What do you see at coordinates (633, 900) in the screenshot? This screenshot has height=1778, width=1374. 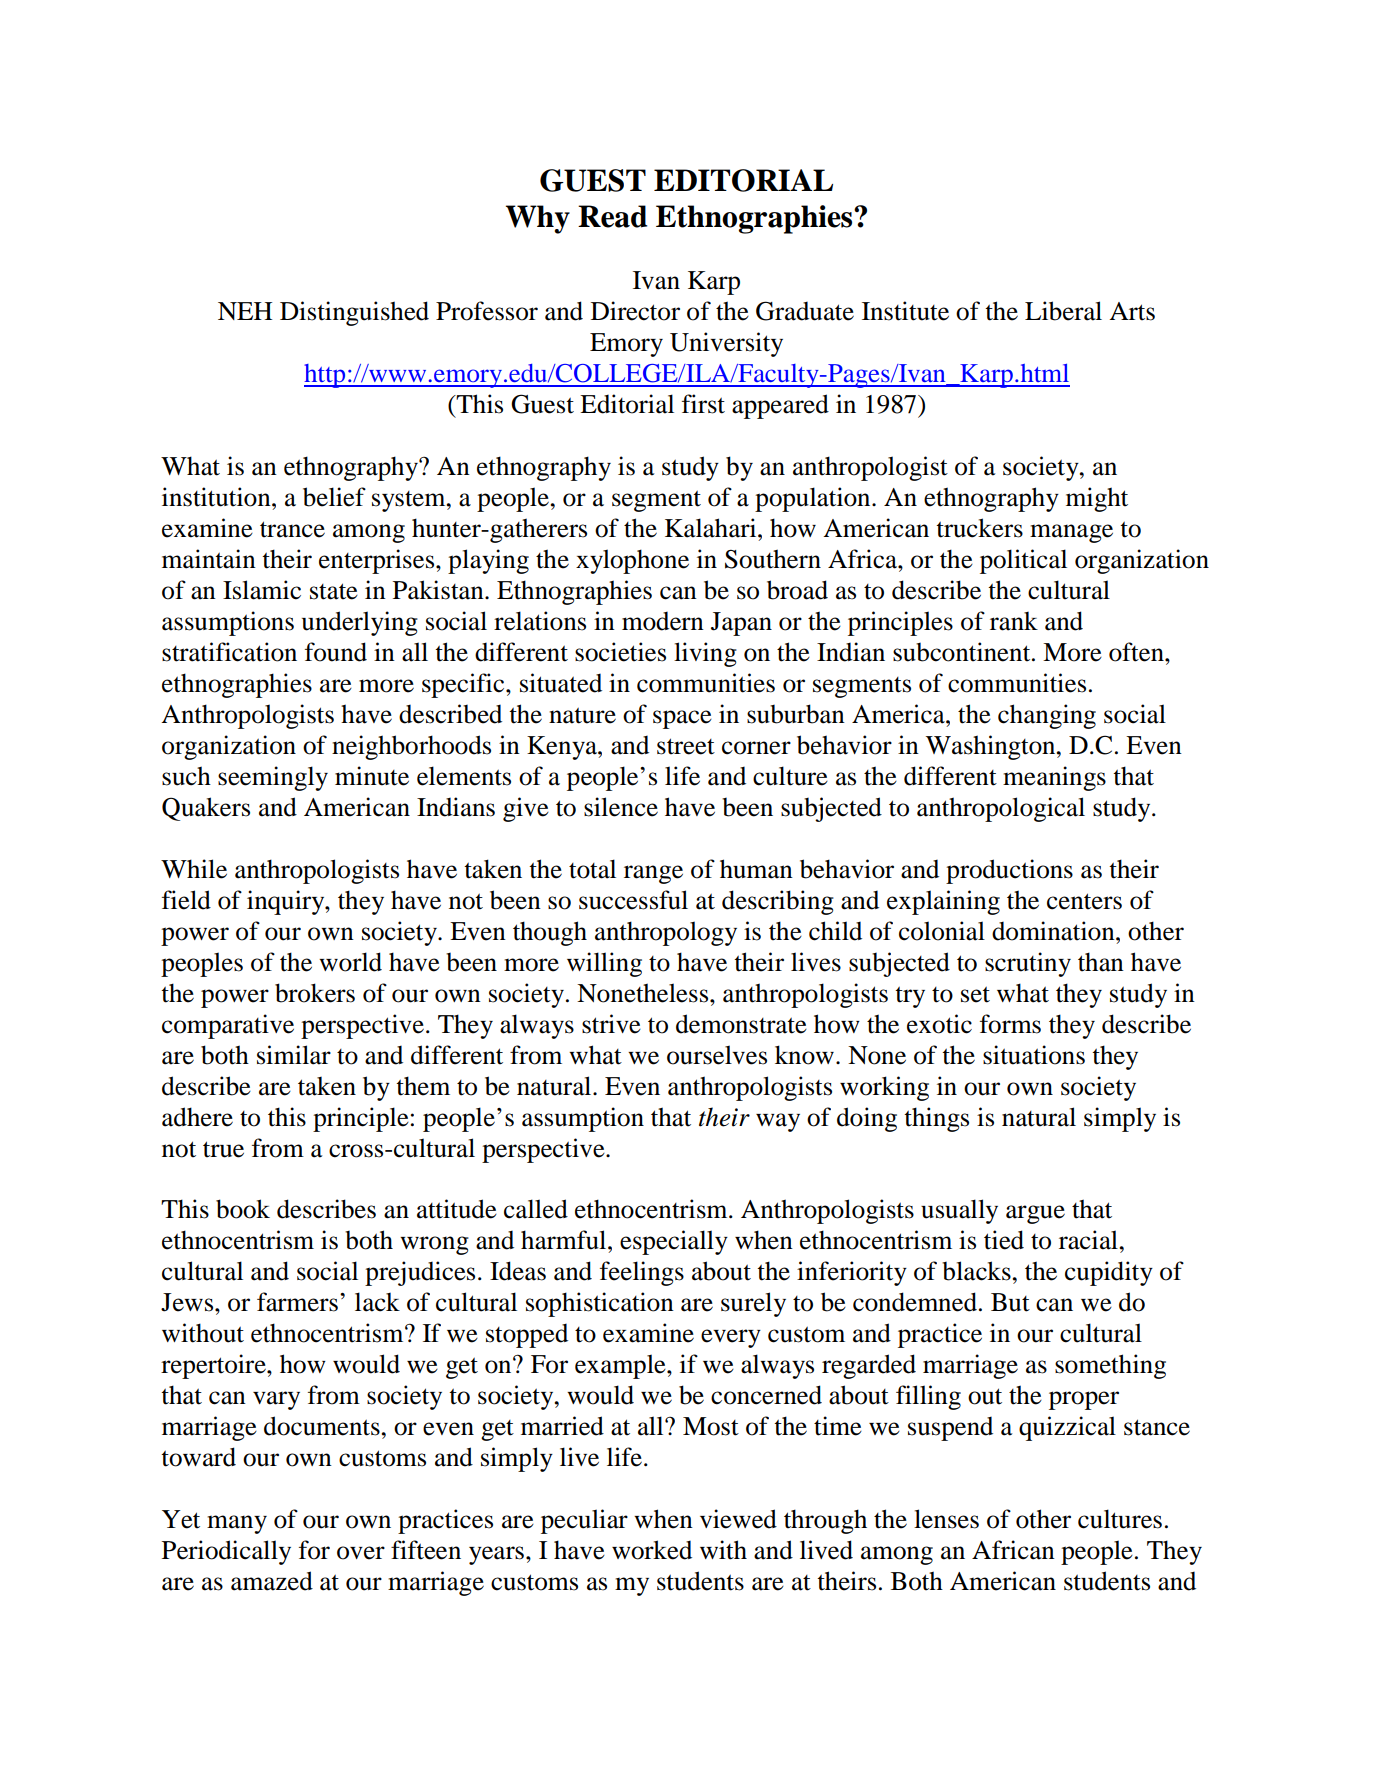 I see `successful` at bounding box center [633, 900].
